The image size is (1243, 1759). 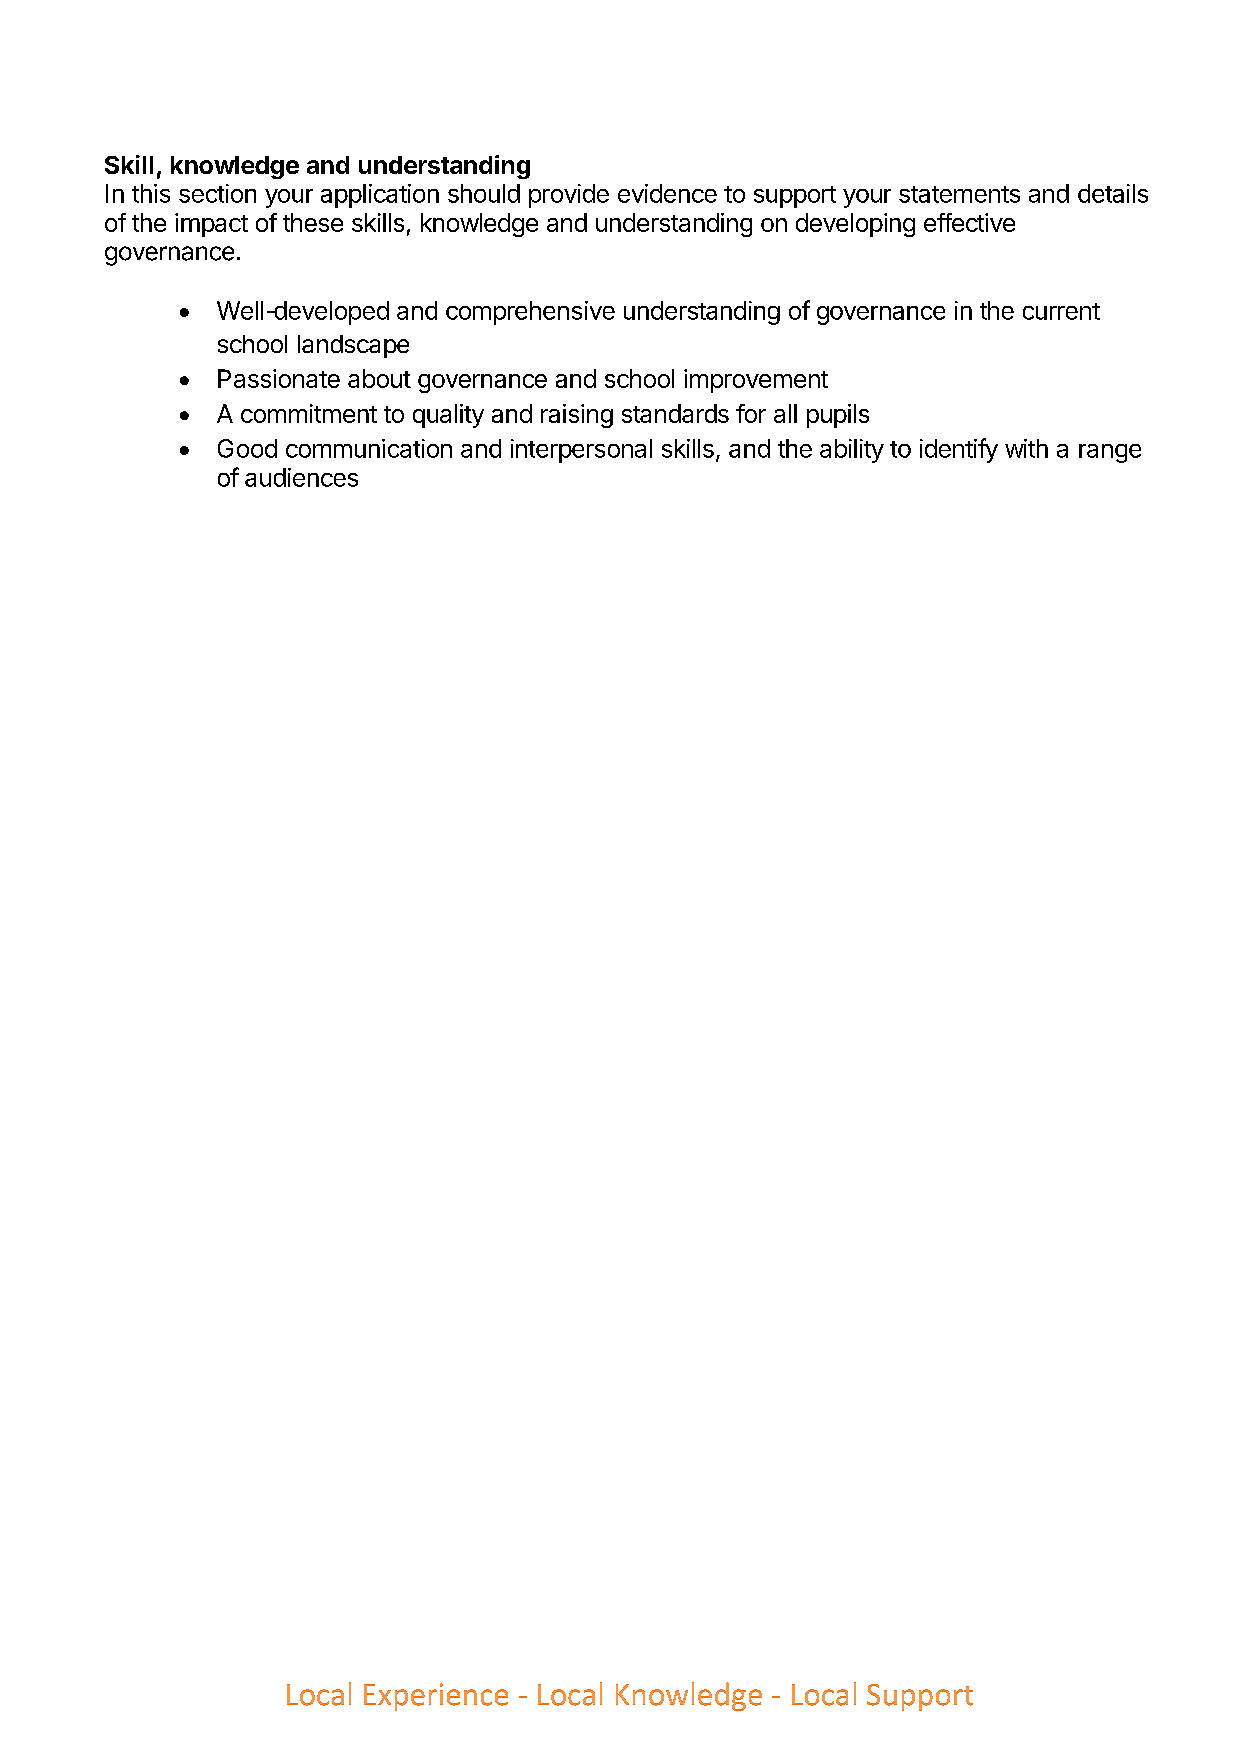 What do you see at coordinates (436, 1697) in the page?
I see `Experience` at bounding box center [436, 1697].
